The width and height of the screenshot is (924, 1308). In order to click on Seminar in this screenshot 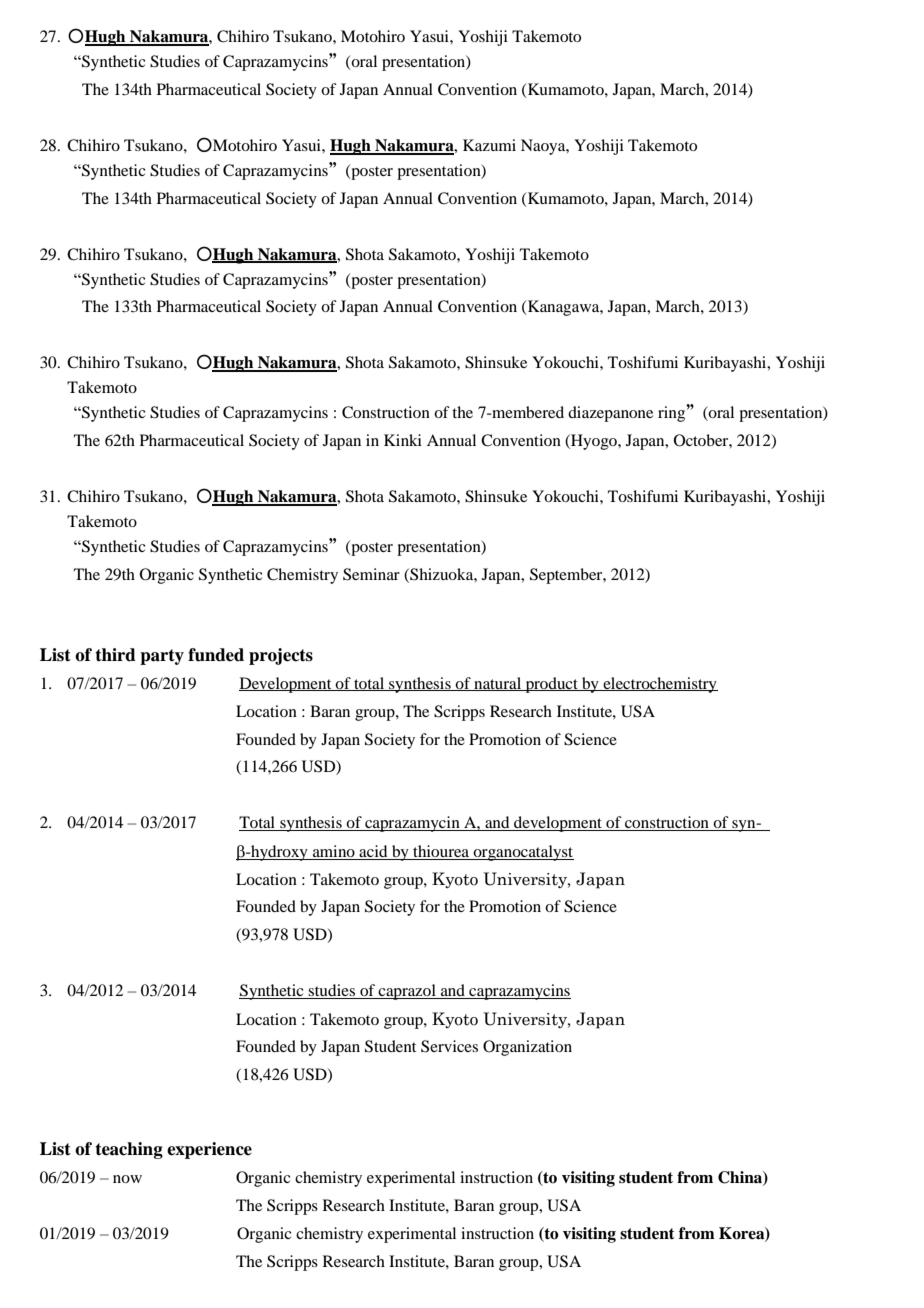, I will do `click(371, 574)`.
